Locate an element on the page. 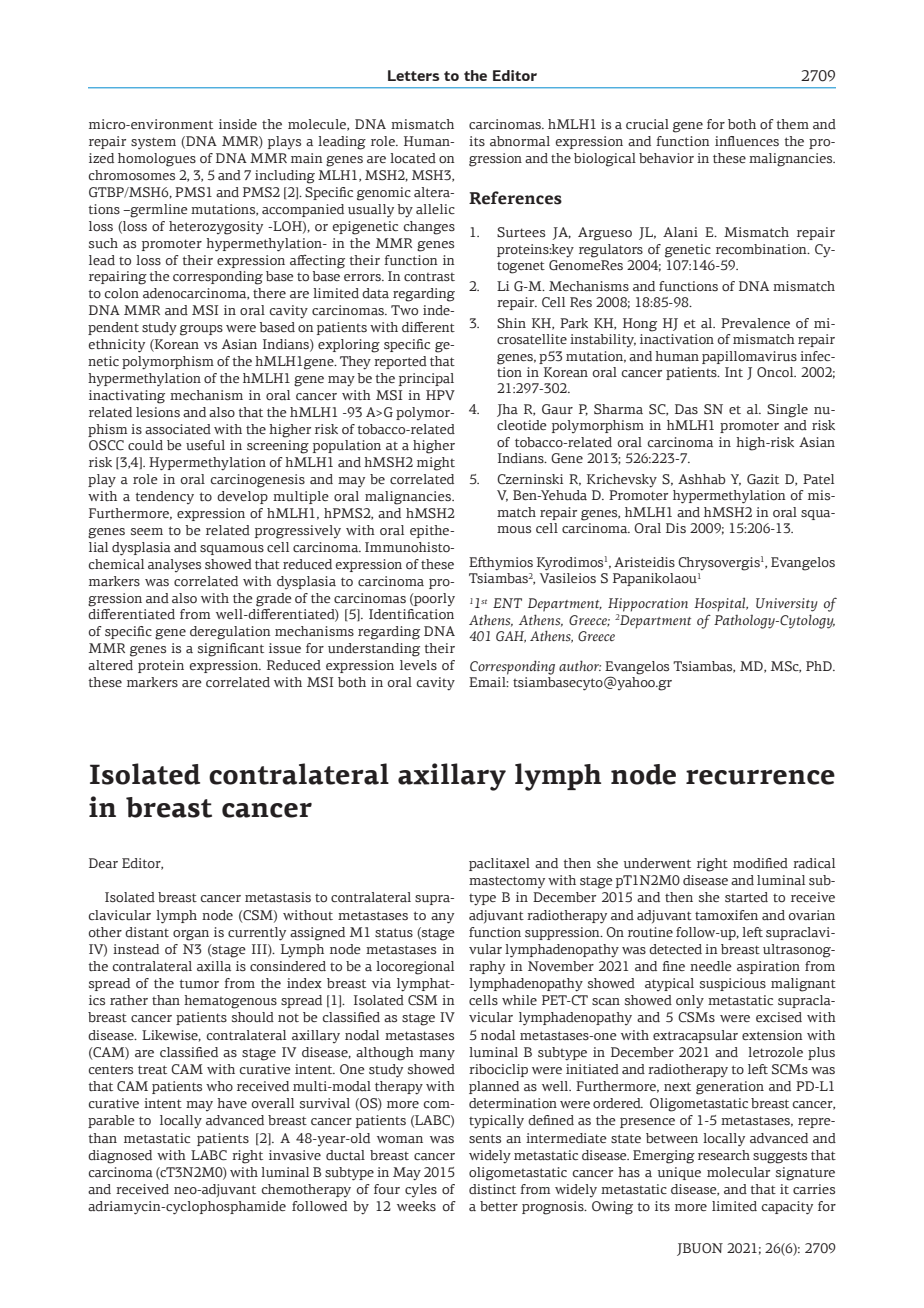 The width and height of the document is (924, 1308). diagnosed is located at coordinates (120, 1157).
